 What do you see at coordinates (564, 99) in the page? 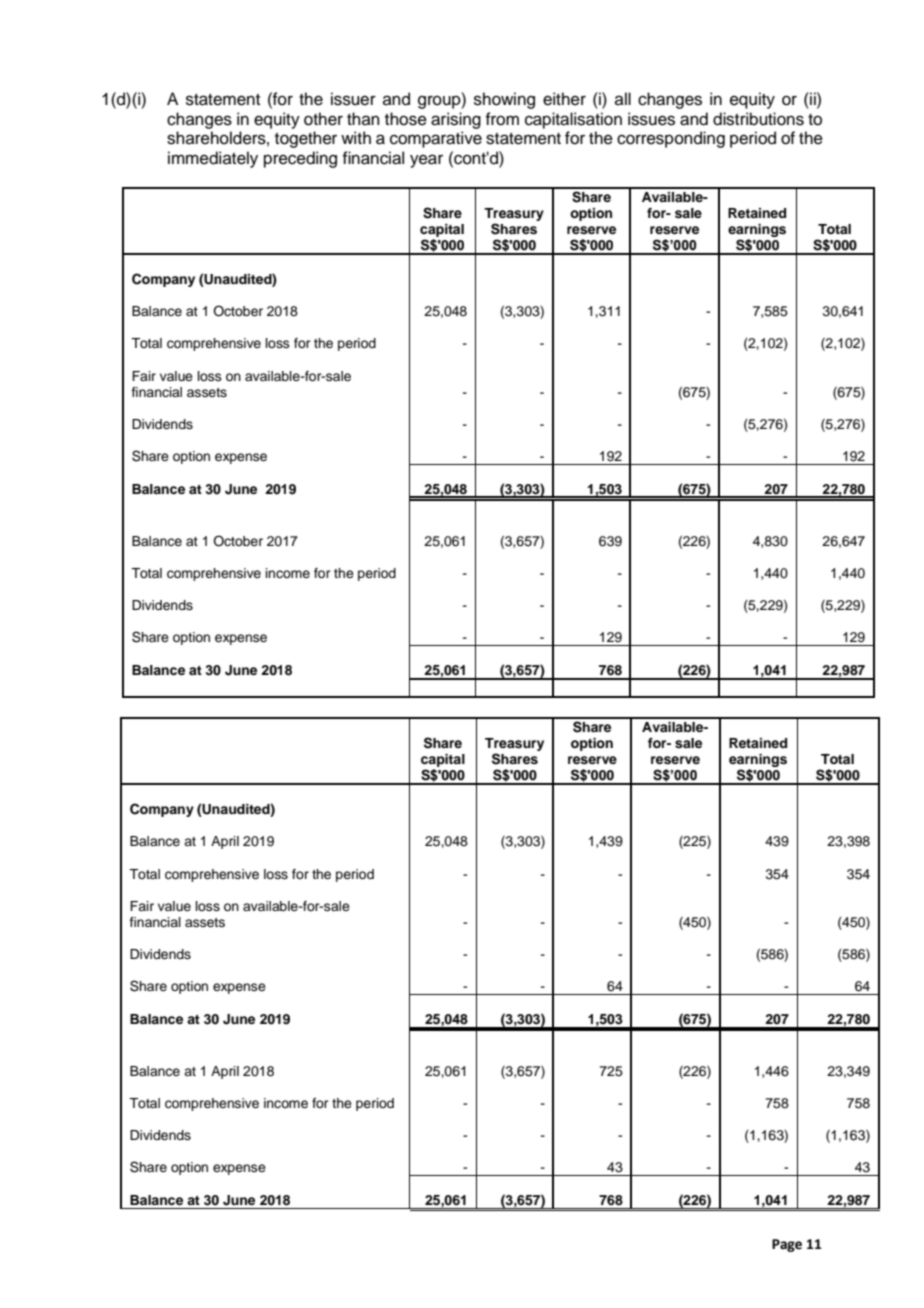
I see `either` at bounding box center [564, 99].
